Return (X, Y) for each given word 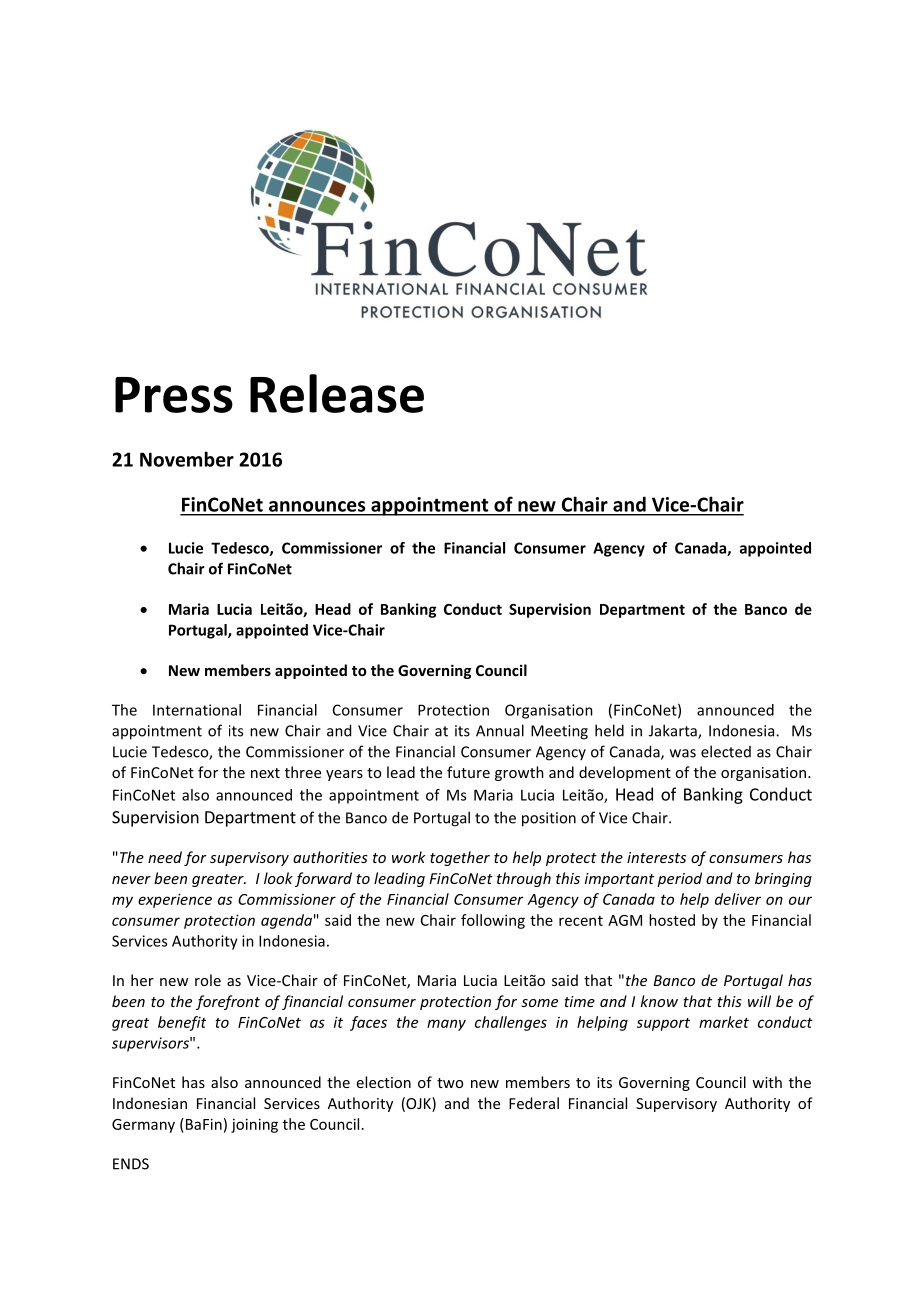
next (265, 773)
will (759, 1001)
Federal (534, 1103)
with (767, 1082)
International (197, 710)
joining (254, 1125)
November (187, 459)
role (208, 980)
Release (337, 393)
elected (726, 751)
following (493, 921)
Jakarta (674, 731)
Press (174, 395)
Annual (500, 730)
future (468, 772)
